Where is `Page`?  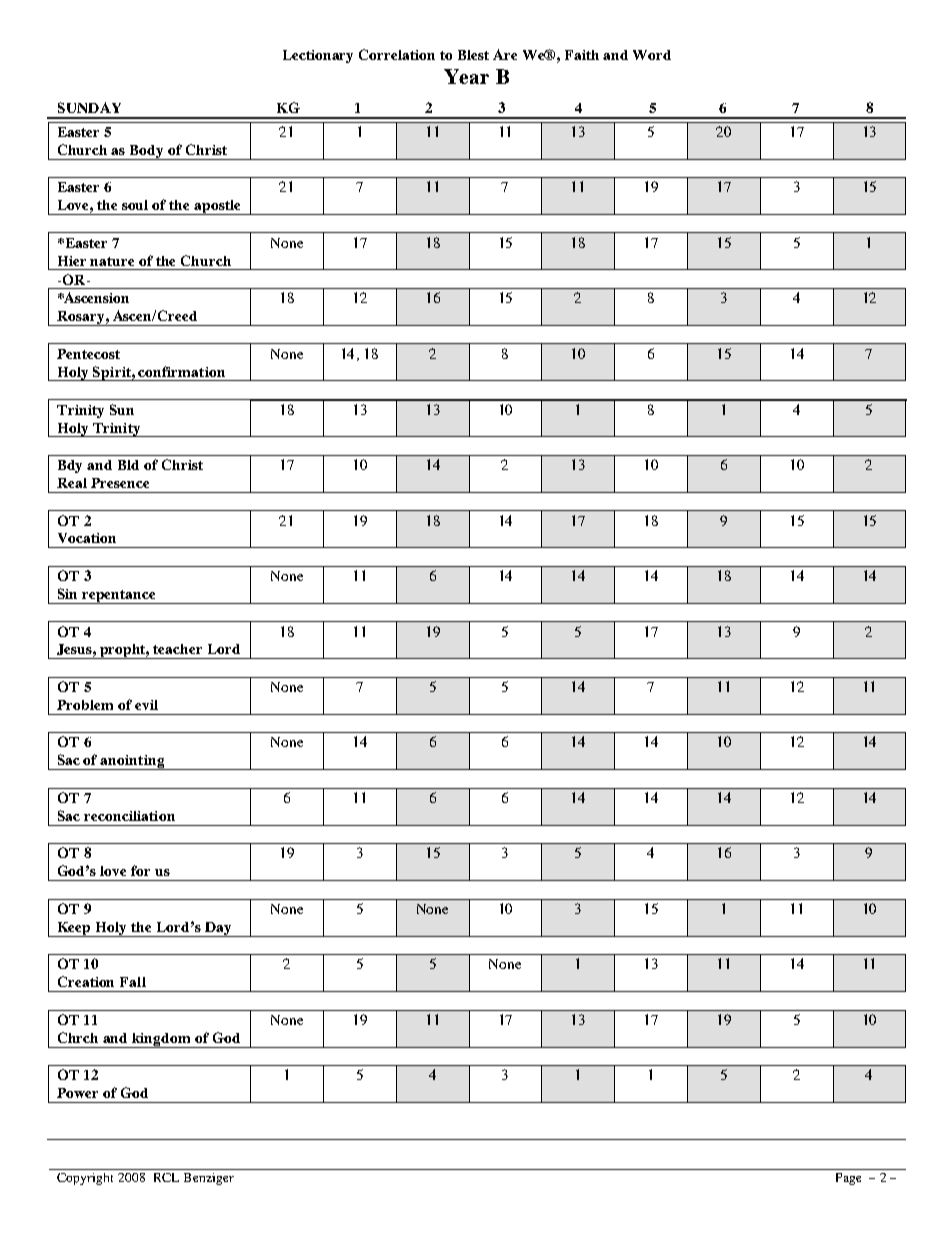 Page is located at coordinates (848, 1179).
